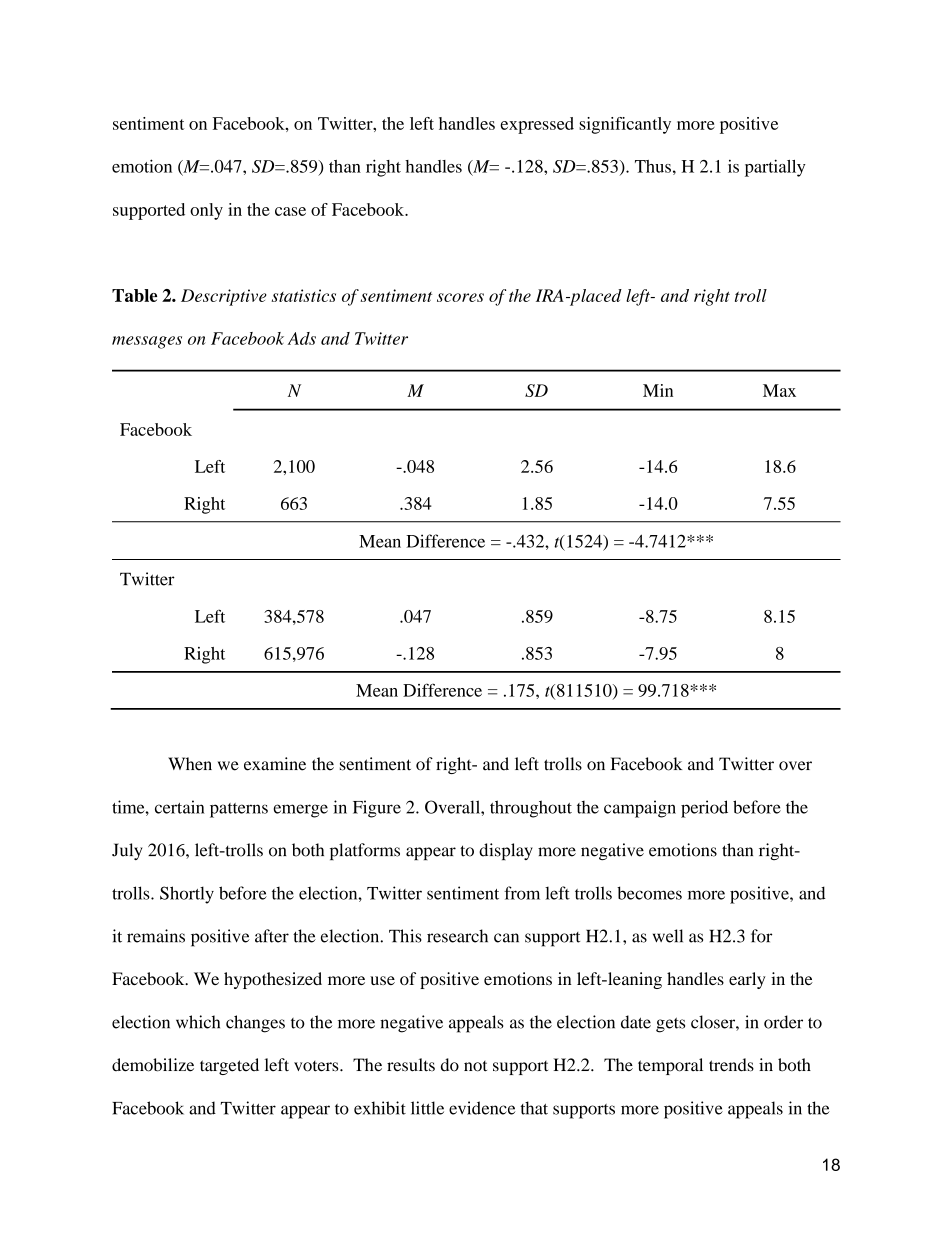 Image resolution: width=952 pixels, height=1233 pixels. Describe the element at coordinates (190, 764) in the screenshot. I see `When` at that location.
